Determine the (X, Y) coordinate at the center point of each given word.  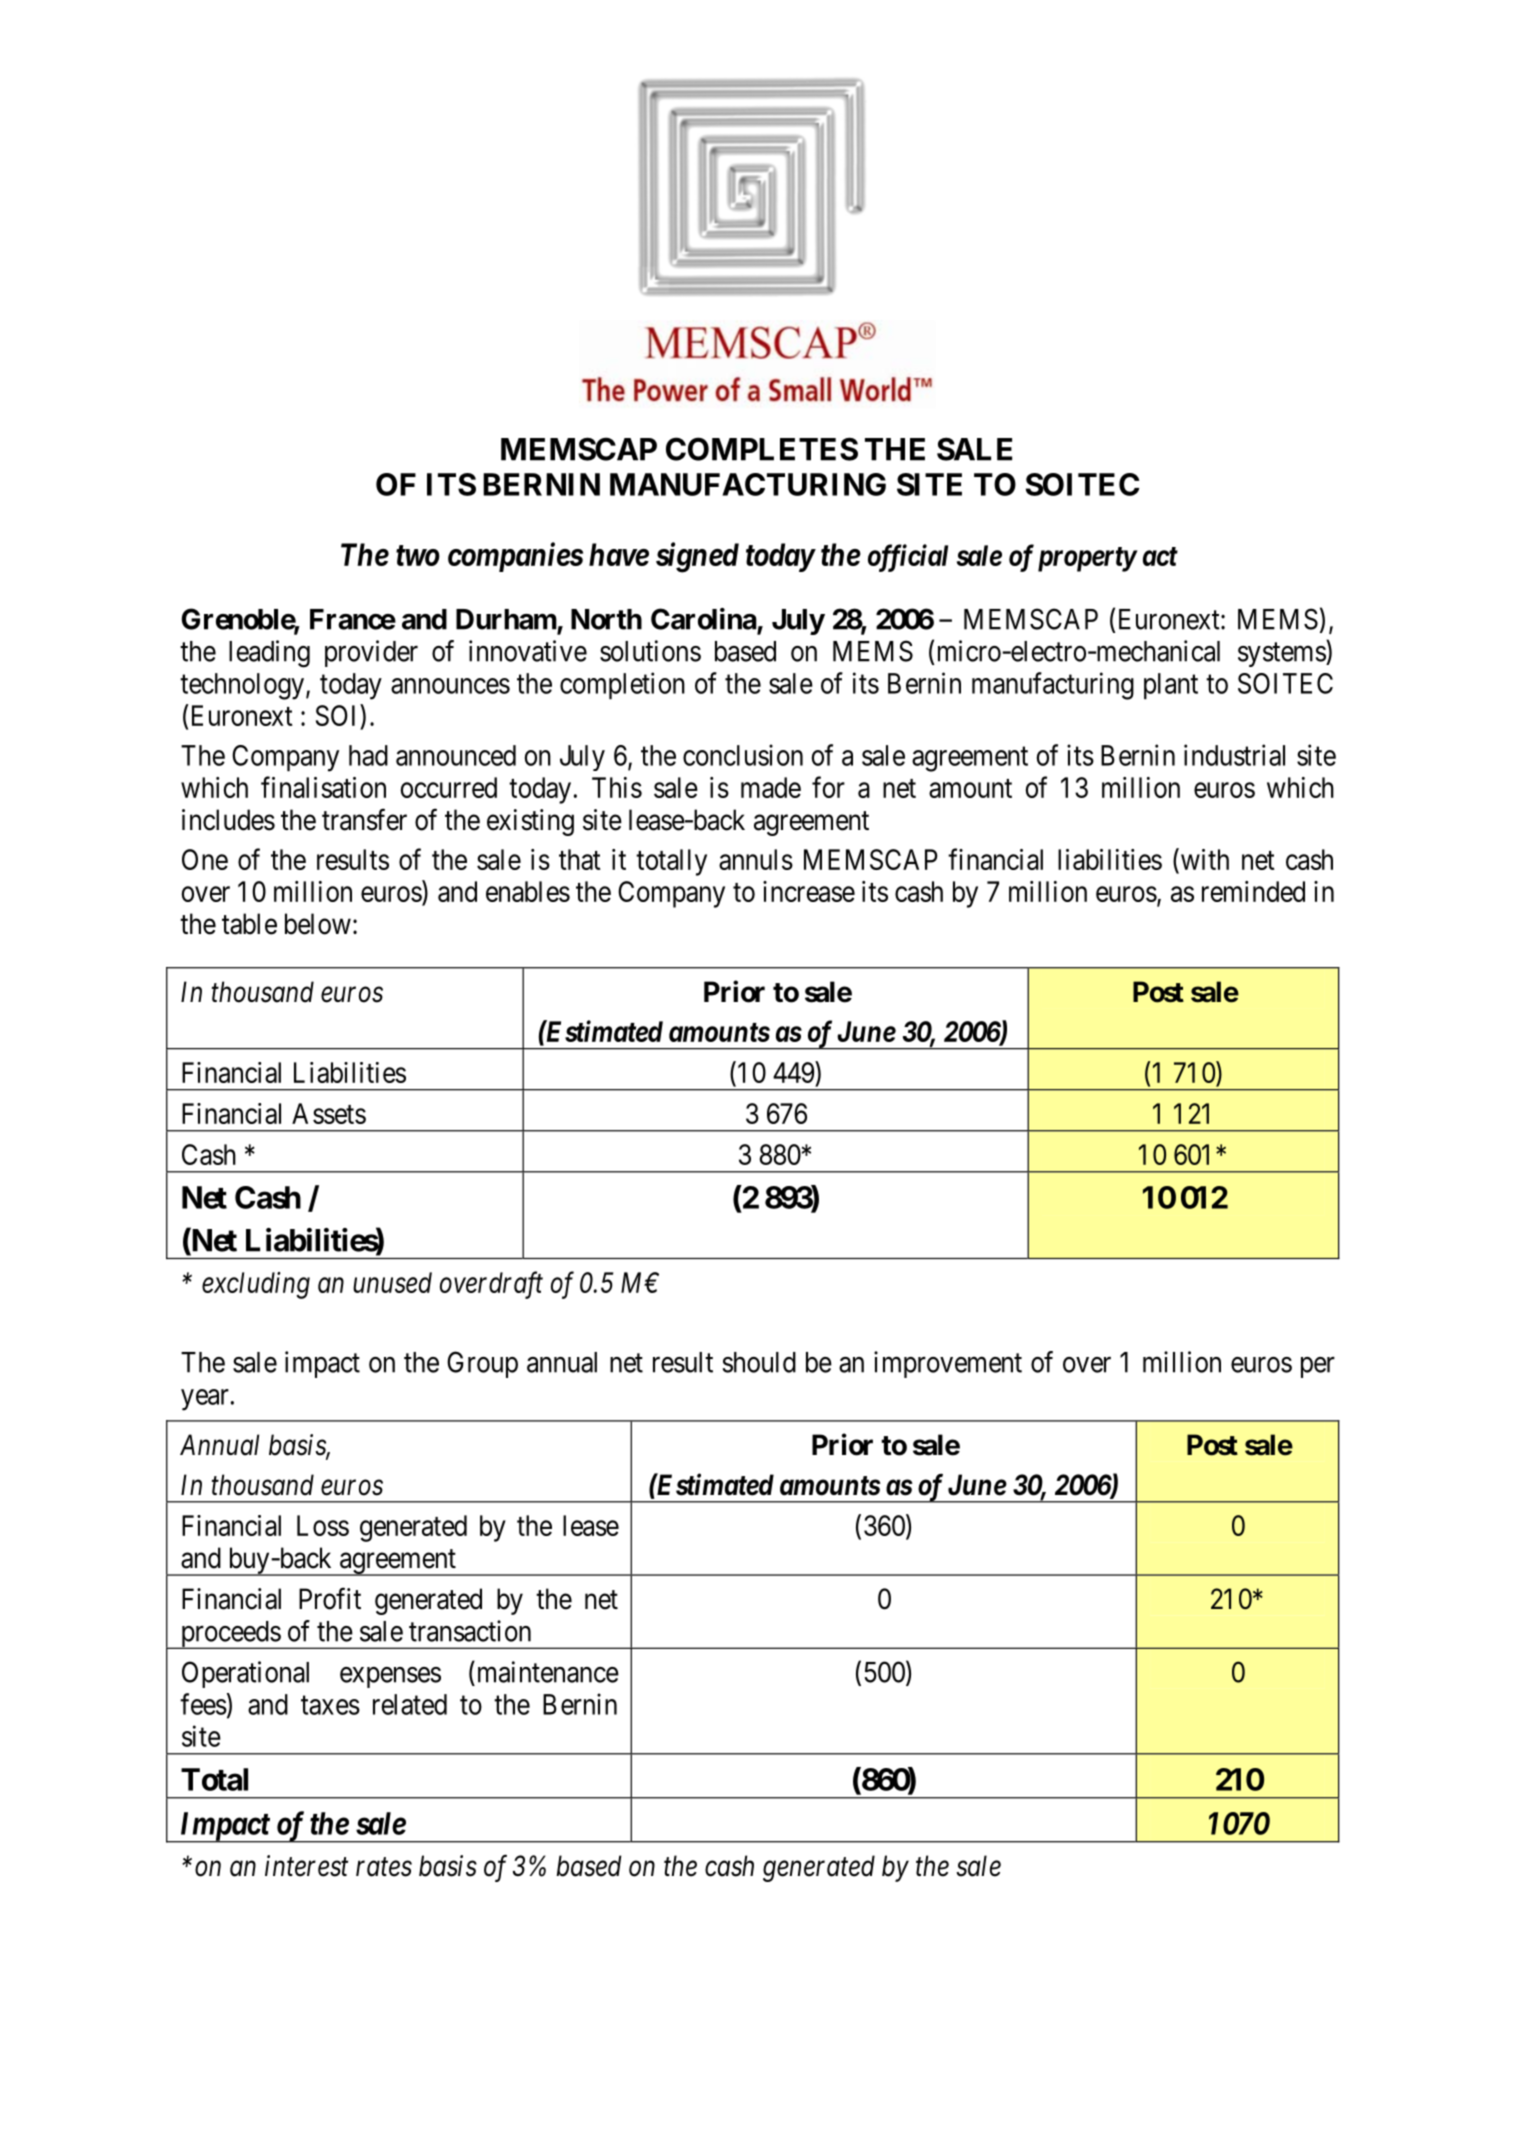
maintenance (546, 1672)
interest (306, 1866)
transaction (470, 1631)
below (318, 924)
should (759, 1362)
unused (392, 1282)
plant (1171, 686)
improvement (948, 1364)
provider (371, 653)
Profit (330, 1599)
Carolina (704, 619)
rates (384, 1867)
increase (809, 891)
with (1203, 860)
